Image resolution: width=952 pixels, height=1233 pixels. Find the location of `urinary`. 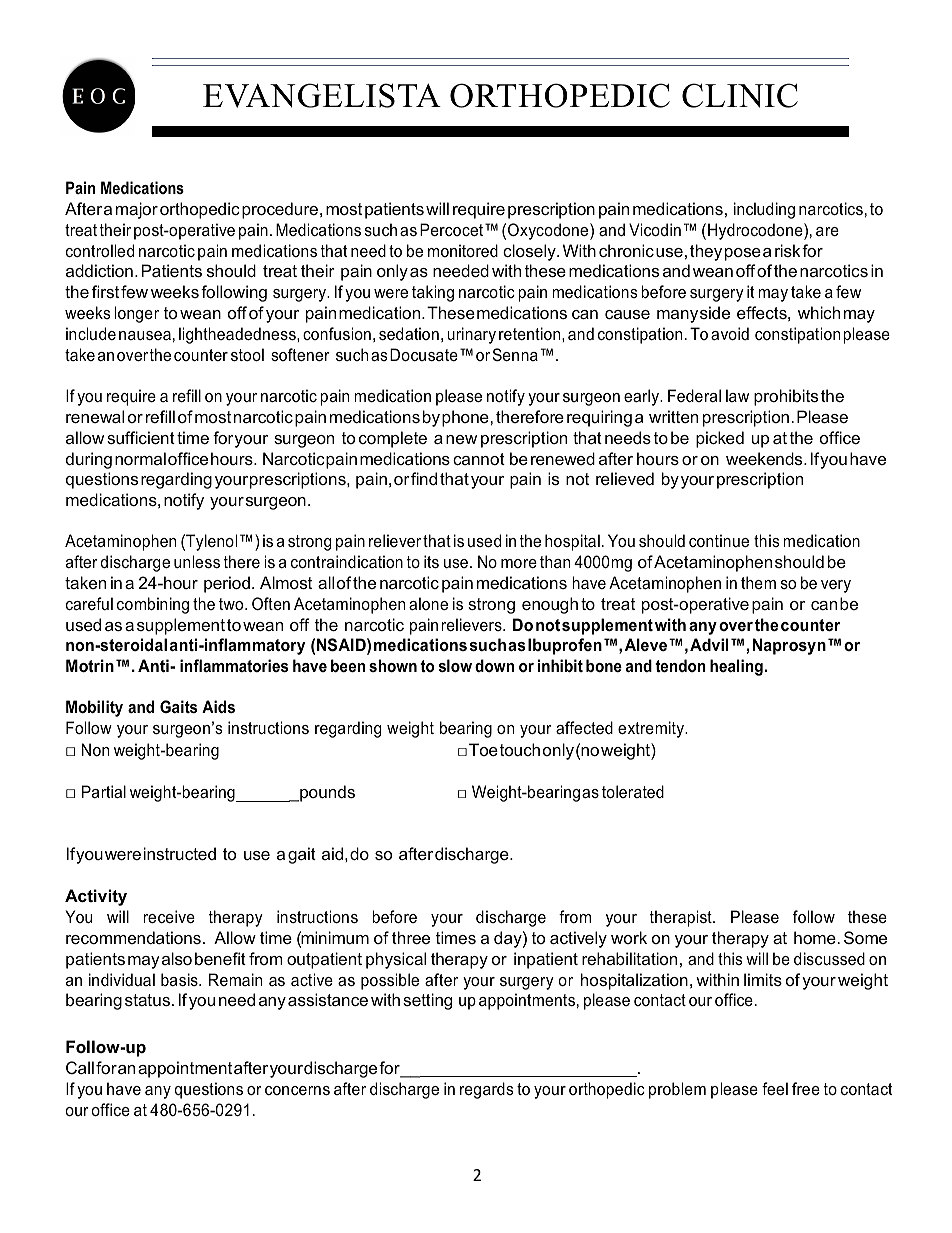

urinary is located at coordinates (471, 335).
